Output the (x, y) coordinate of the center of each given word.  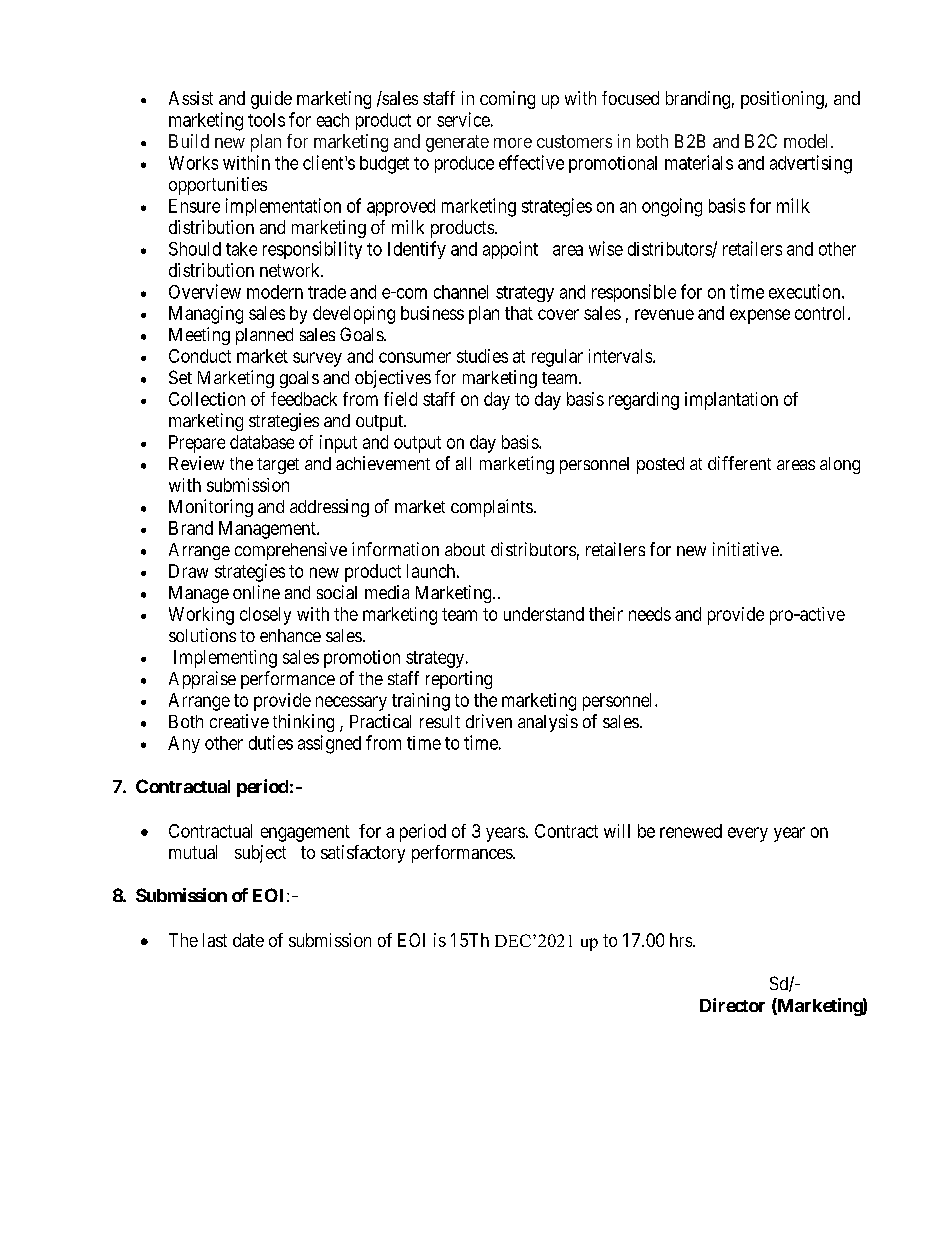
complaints (492, 508)
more (513, 143)
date (248, 940)
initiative (746, 549)
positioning (783, 100)
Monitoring (211, 508)
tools (266, 120)
